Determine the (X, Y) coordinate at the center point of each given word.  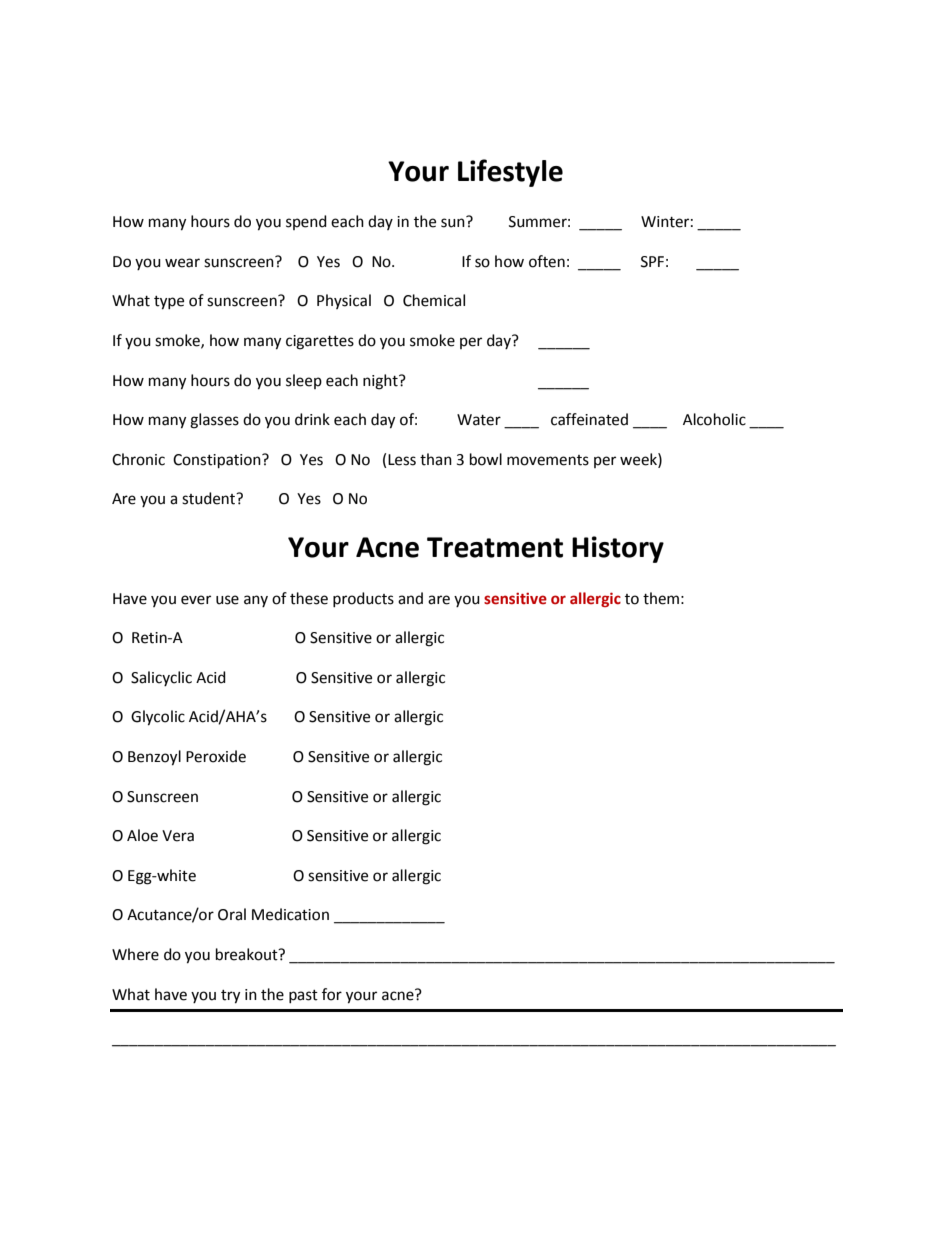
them (661, 598)
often (547, 261)
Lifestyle (510, 173)
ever (196, 600)
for (332, 994)
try (230, 997)
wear (182, 263)
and (410, 598)
